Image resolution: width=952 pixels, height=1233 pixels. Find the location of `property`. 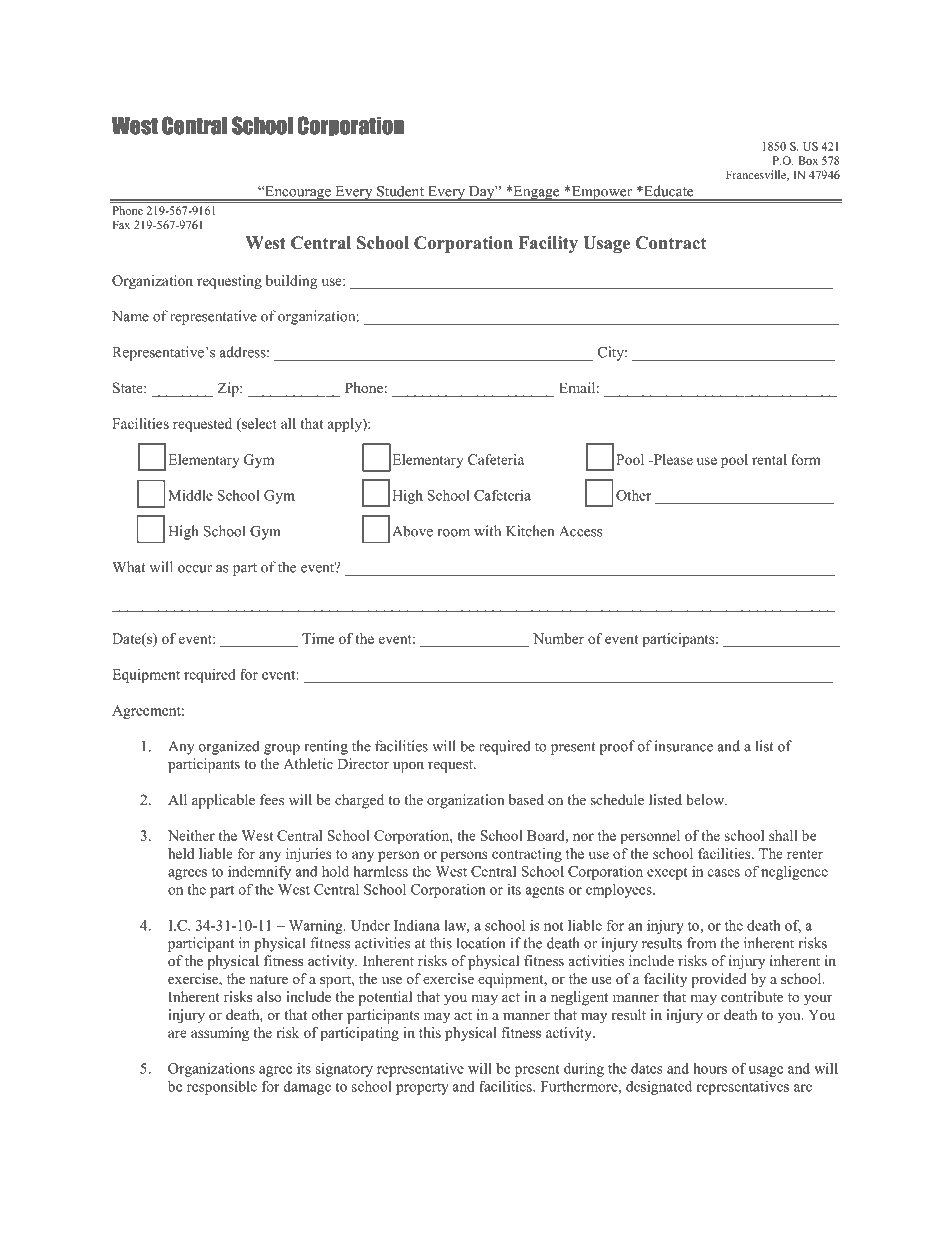

property is located at coordinates (422, 1089).
